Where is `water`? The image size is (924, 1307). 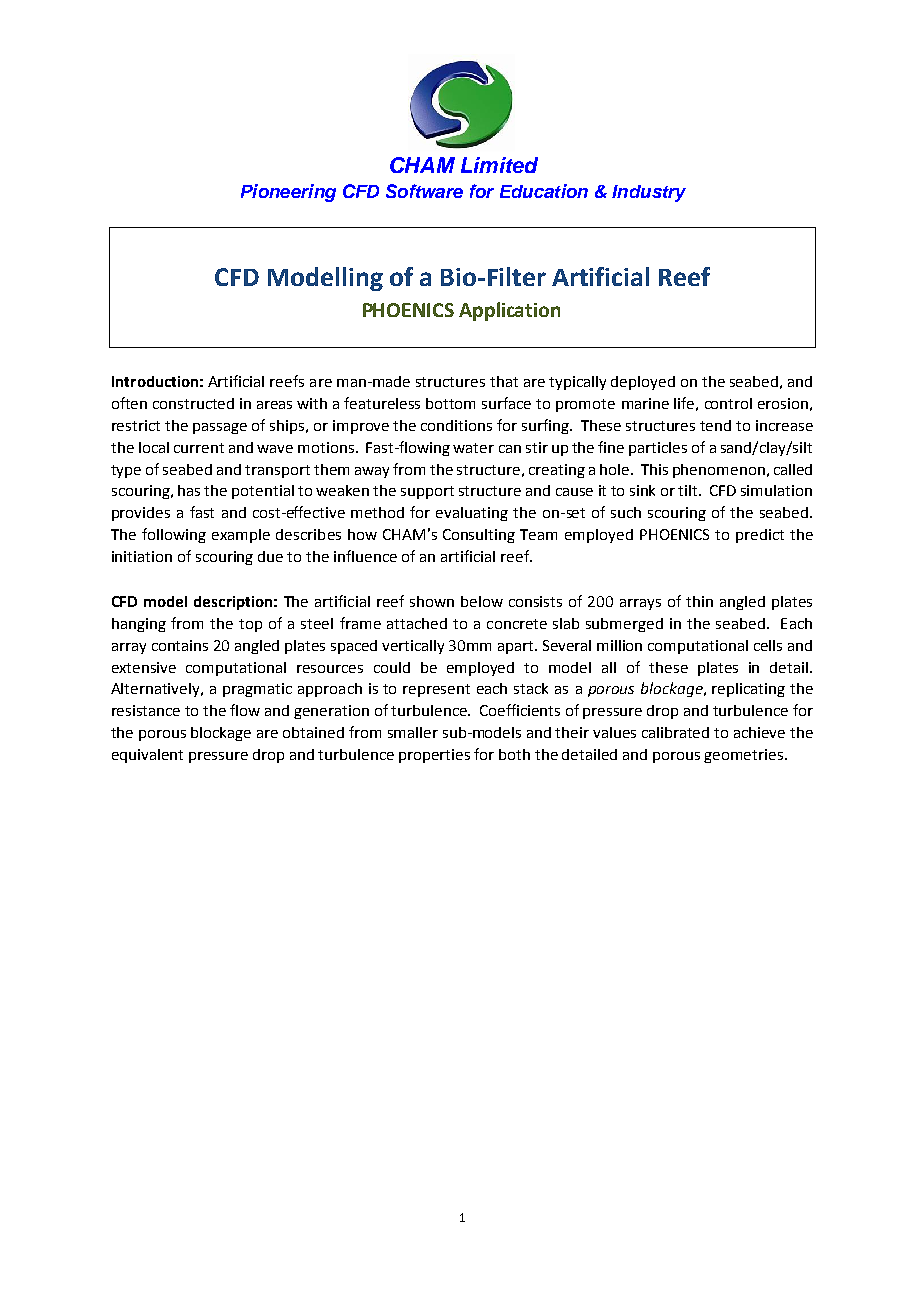 water is located at coordinates (473, 448).
